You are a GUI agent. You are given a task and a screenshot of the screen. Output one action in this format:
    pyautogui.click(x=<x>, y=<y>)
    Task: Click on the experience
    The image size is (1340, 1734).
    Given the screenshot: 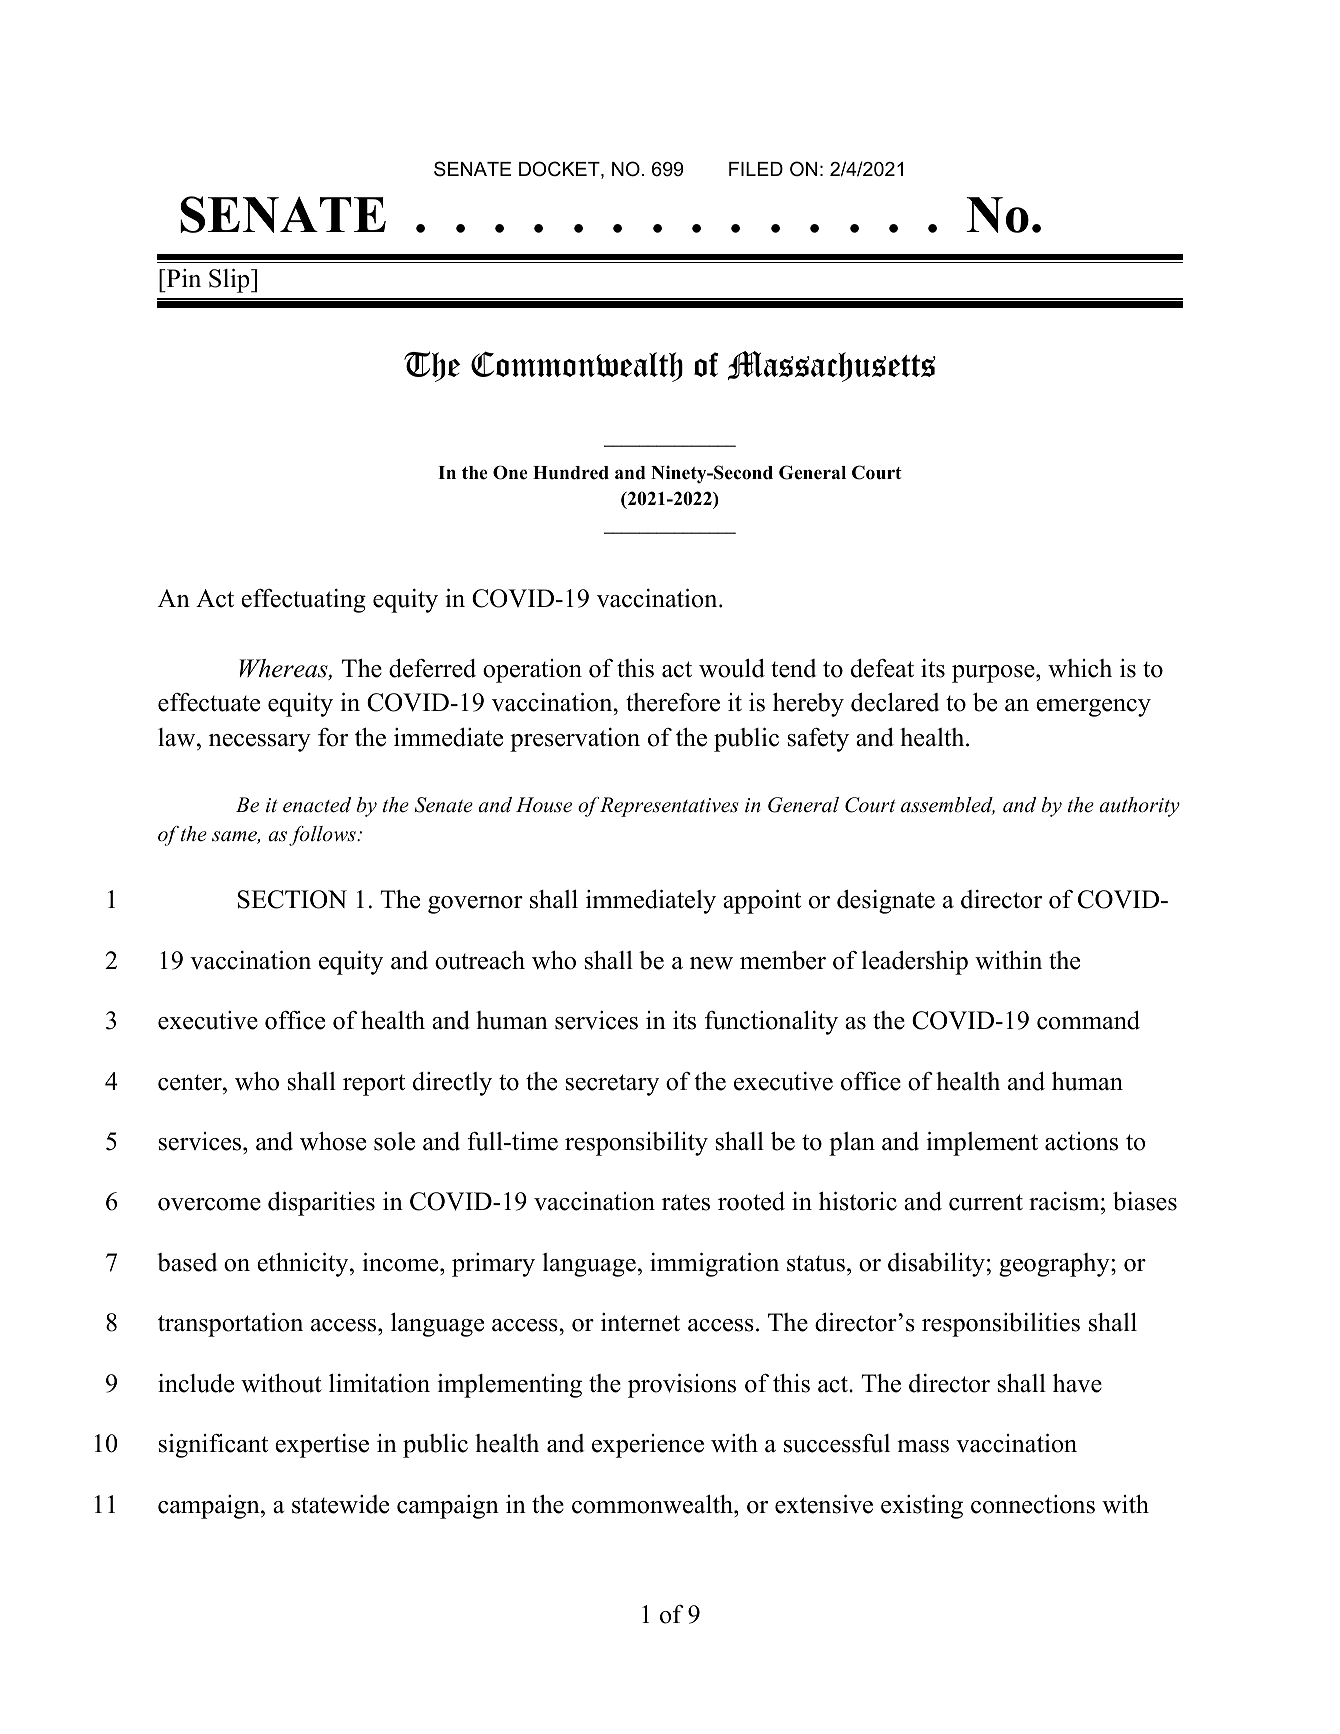 What is the action you would take?
    pyautogui.click(x=648, y=1446)
